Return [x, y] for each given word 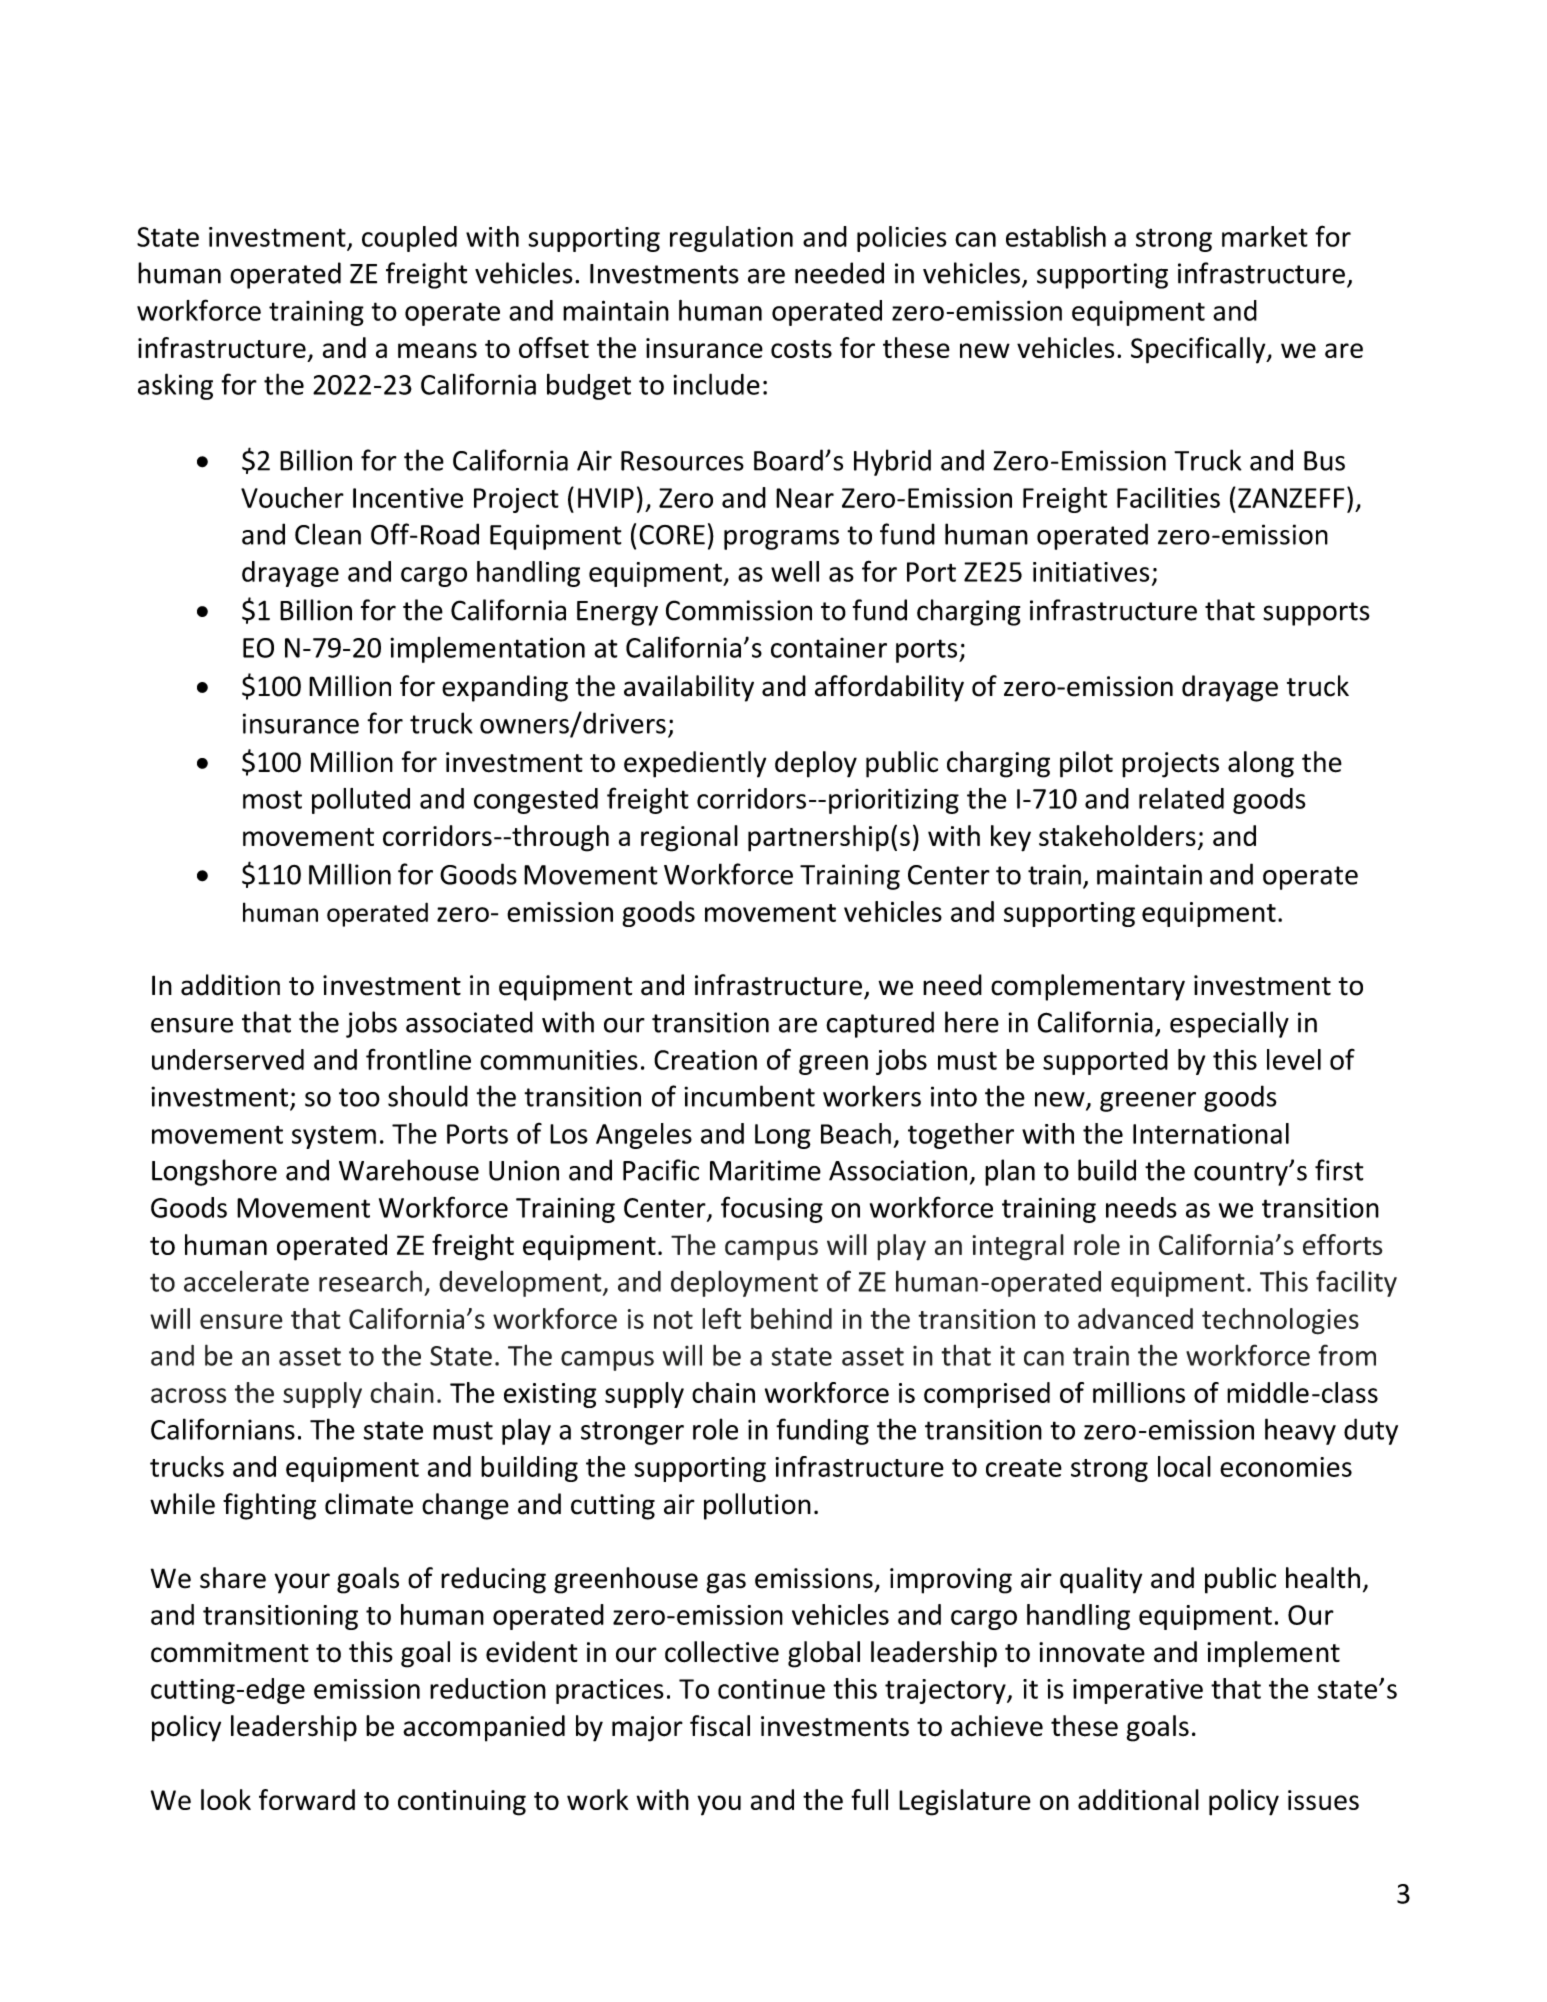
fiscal [720, 1726]
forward [307, 1799]
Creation [705, 1060]
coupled [409, 239]
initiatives [1091, 572]
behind [791, 1318]
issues [1323, 1800]
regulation [731, 239]
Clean [328, 534]
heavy [1300, 1431]
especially [1229, 1024]
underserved [228, 1059]
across [188, 1395]
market [1265, 236]
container [829, 648]
